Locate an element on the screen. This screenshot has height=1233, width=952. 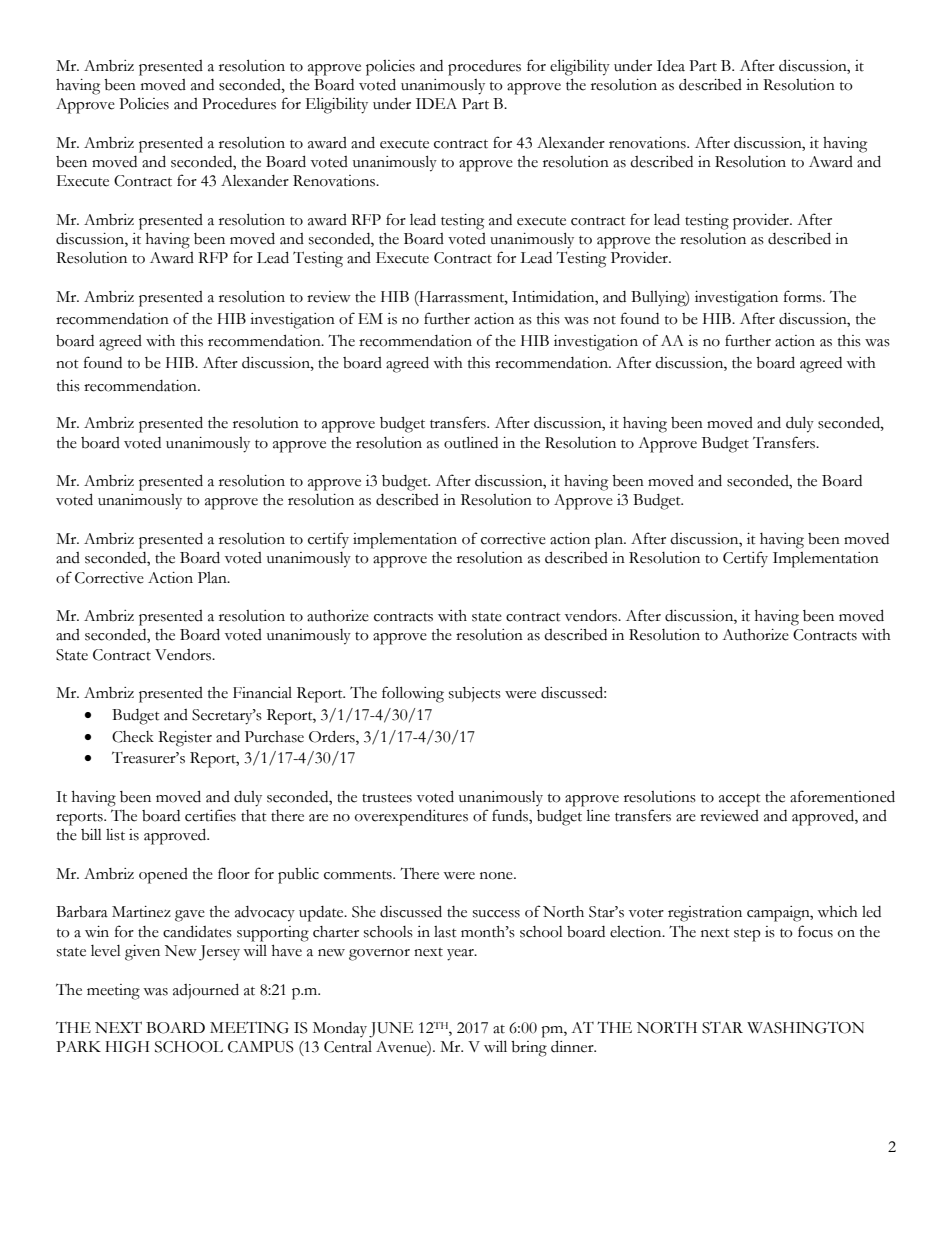
accept is located at coordinates (740, 800).
